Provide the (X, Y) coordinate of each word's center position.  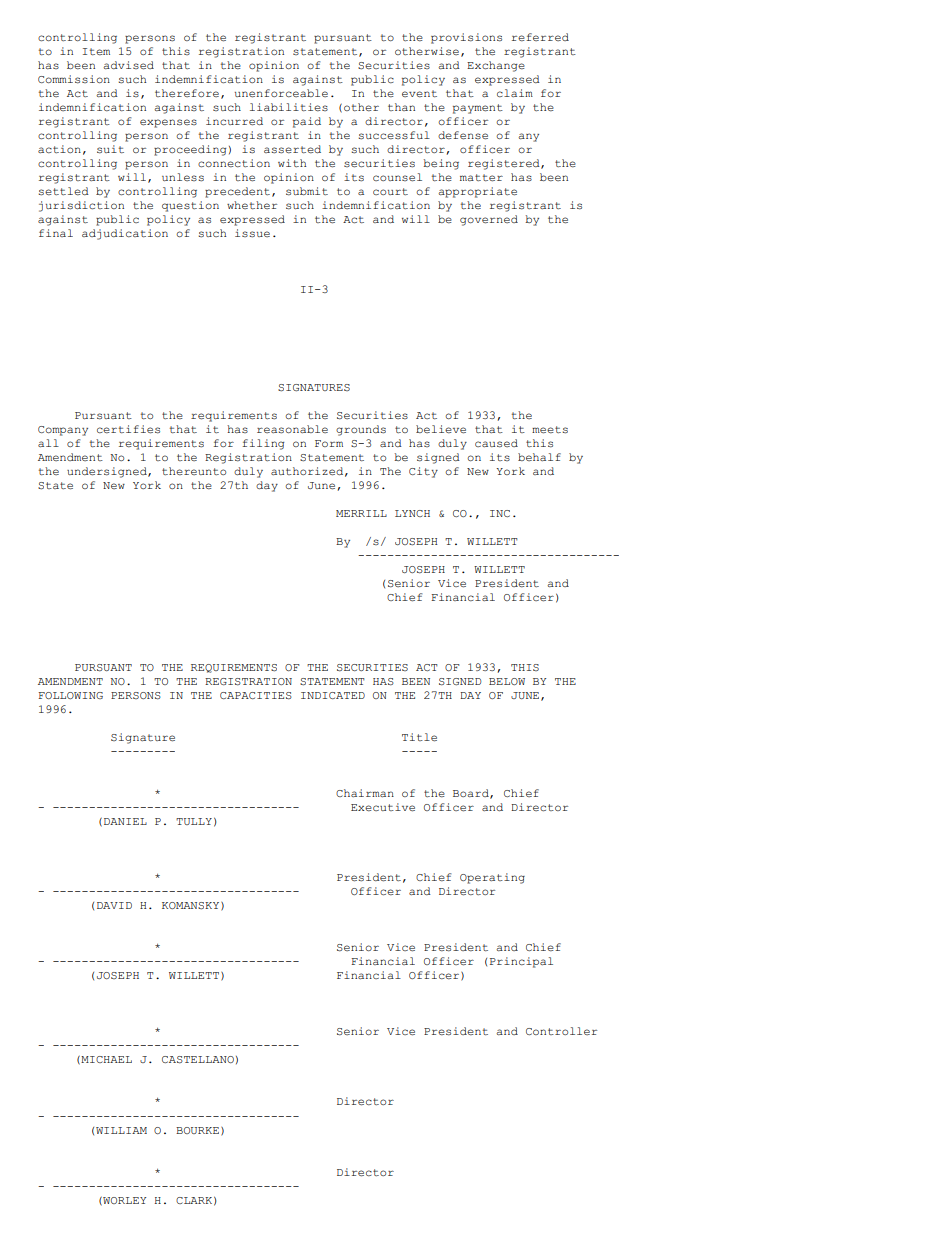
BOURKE (197, 1130)
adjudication (125, 234)
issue (252, 233)
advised (128, 65)
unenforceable (281, 93)
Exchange (496, 66)
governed (489, 220)
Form (329, 443)
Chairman (365, 793)
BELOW (507, 681)
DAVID (114, 905)
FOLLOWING (70, 695)
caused (496, 443)
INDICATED (333, 695)
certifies (128, 429)
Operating (492, 878)
